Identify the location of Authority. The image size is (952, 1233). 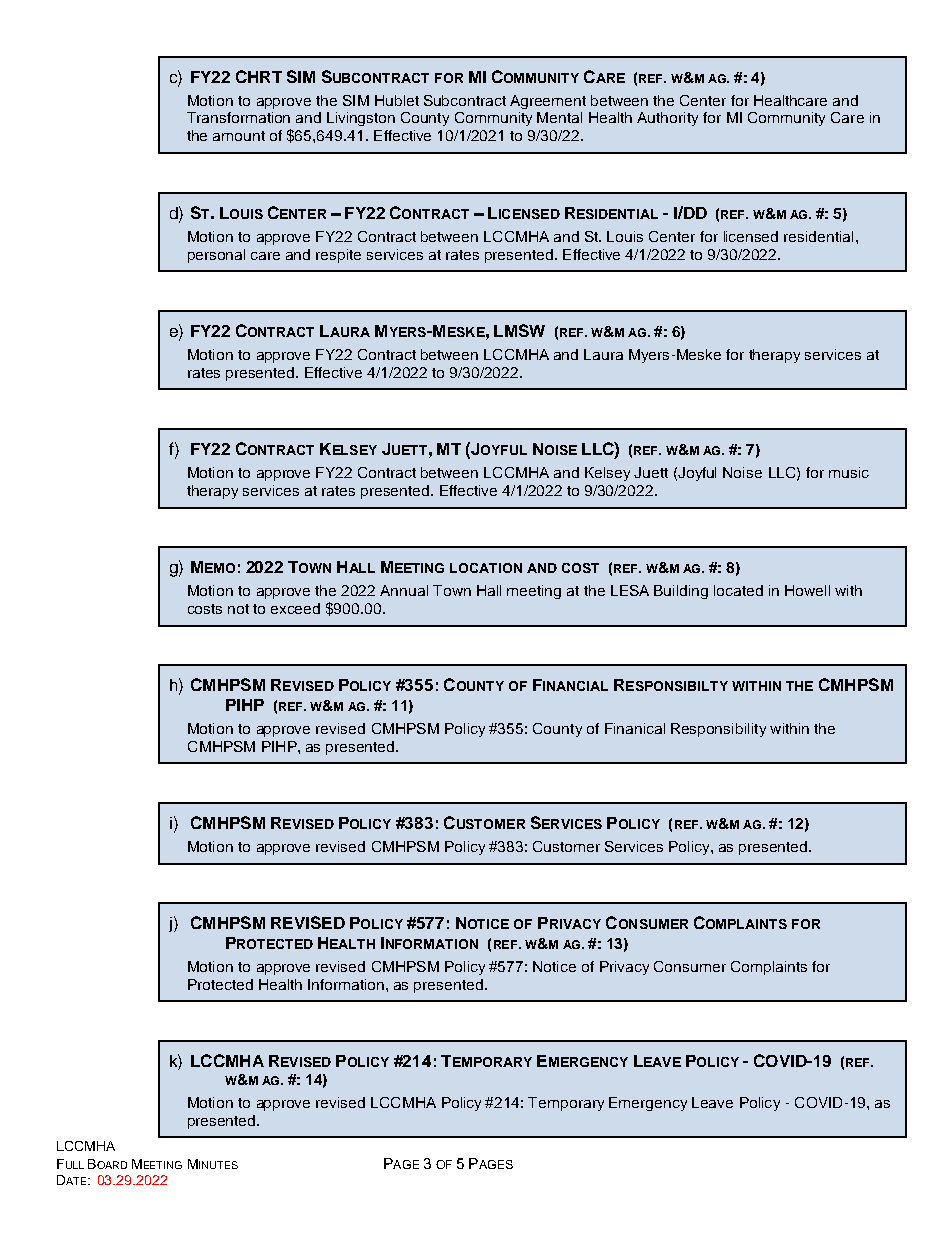
(667, 119).
